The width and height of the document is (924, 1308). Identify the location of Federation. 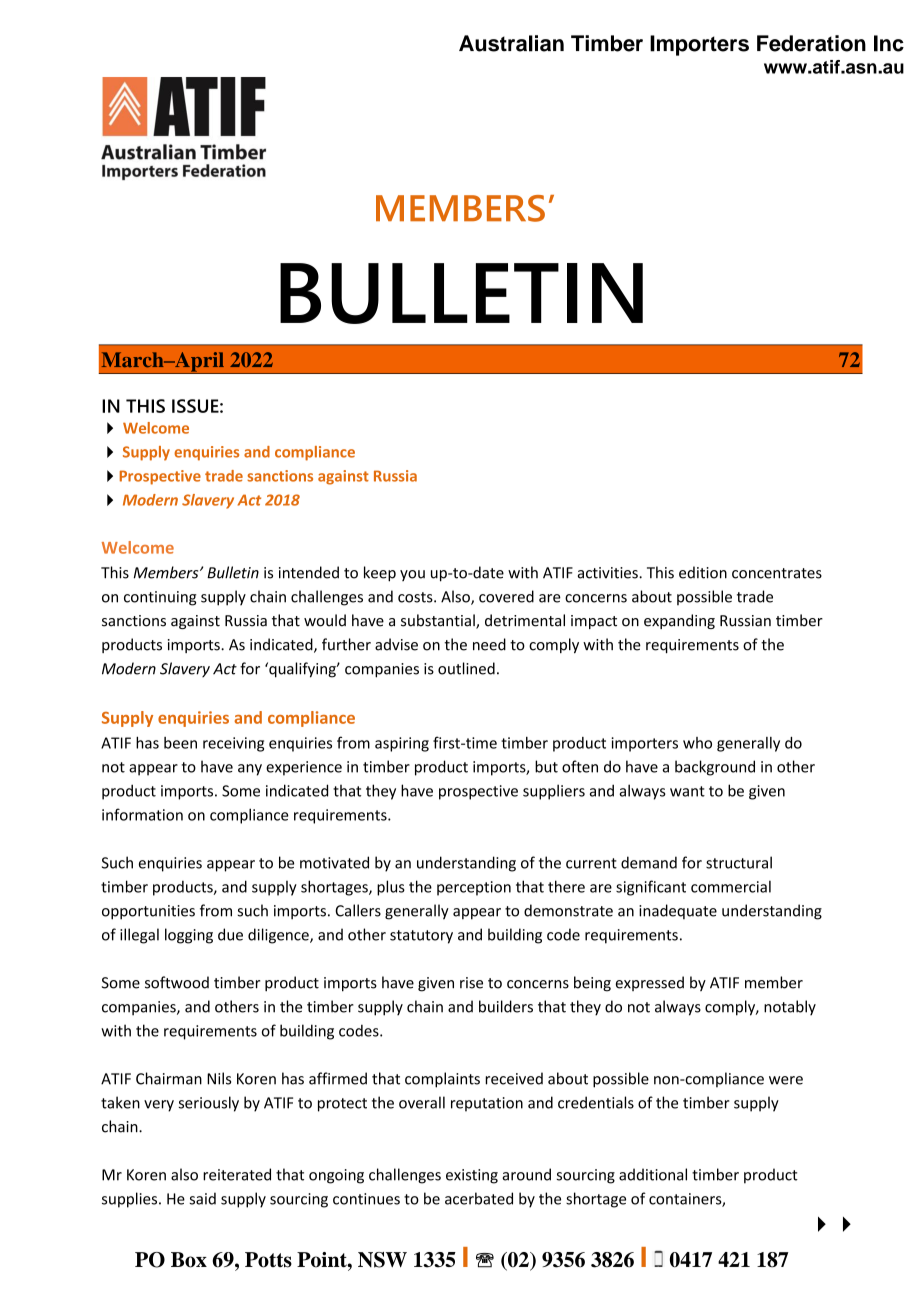
(811, 43).
